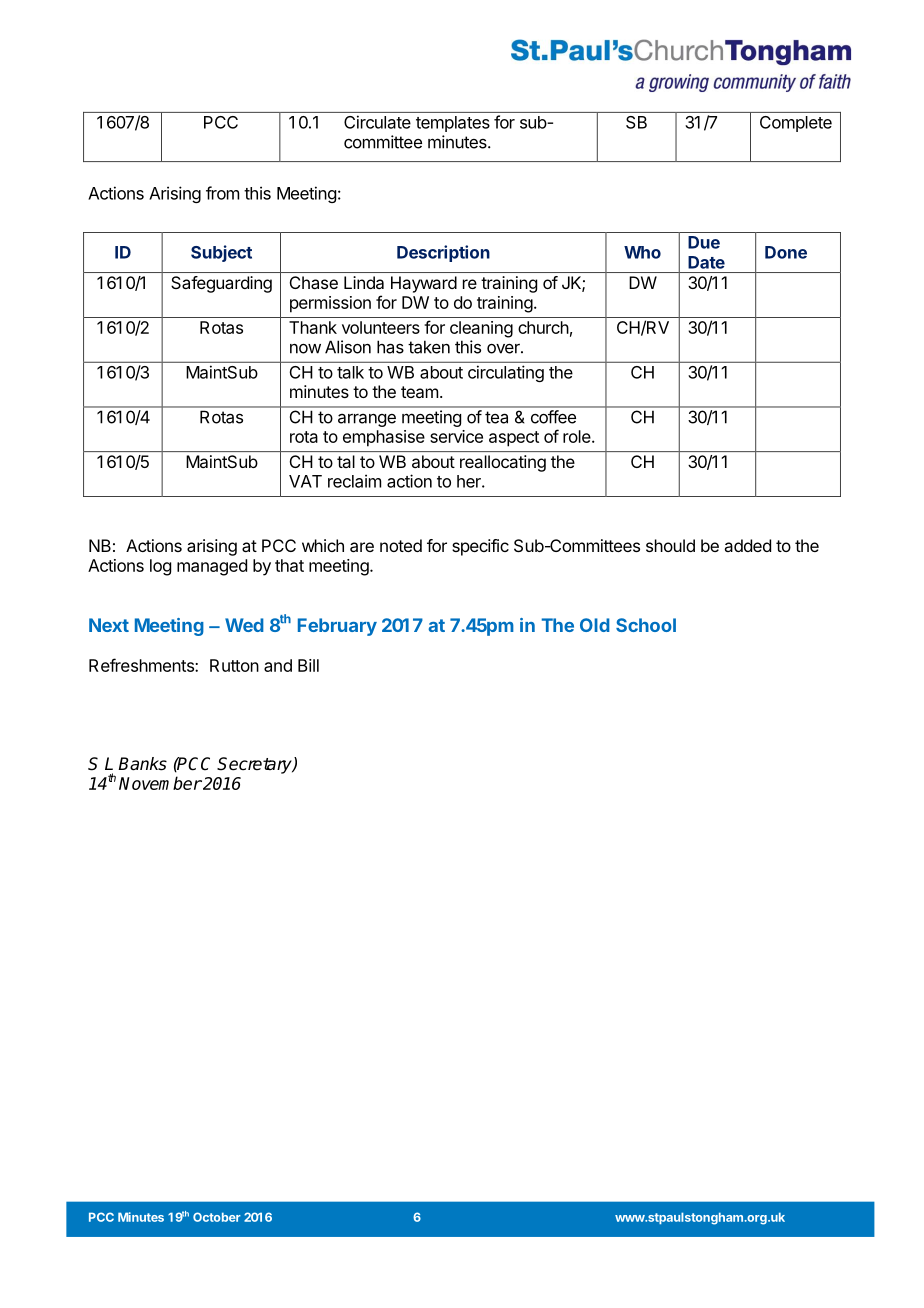  I want to click on specific, so click(480, 547).
